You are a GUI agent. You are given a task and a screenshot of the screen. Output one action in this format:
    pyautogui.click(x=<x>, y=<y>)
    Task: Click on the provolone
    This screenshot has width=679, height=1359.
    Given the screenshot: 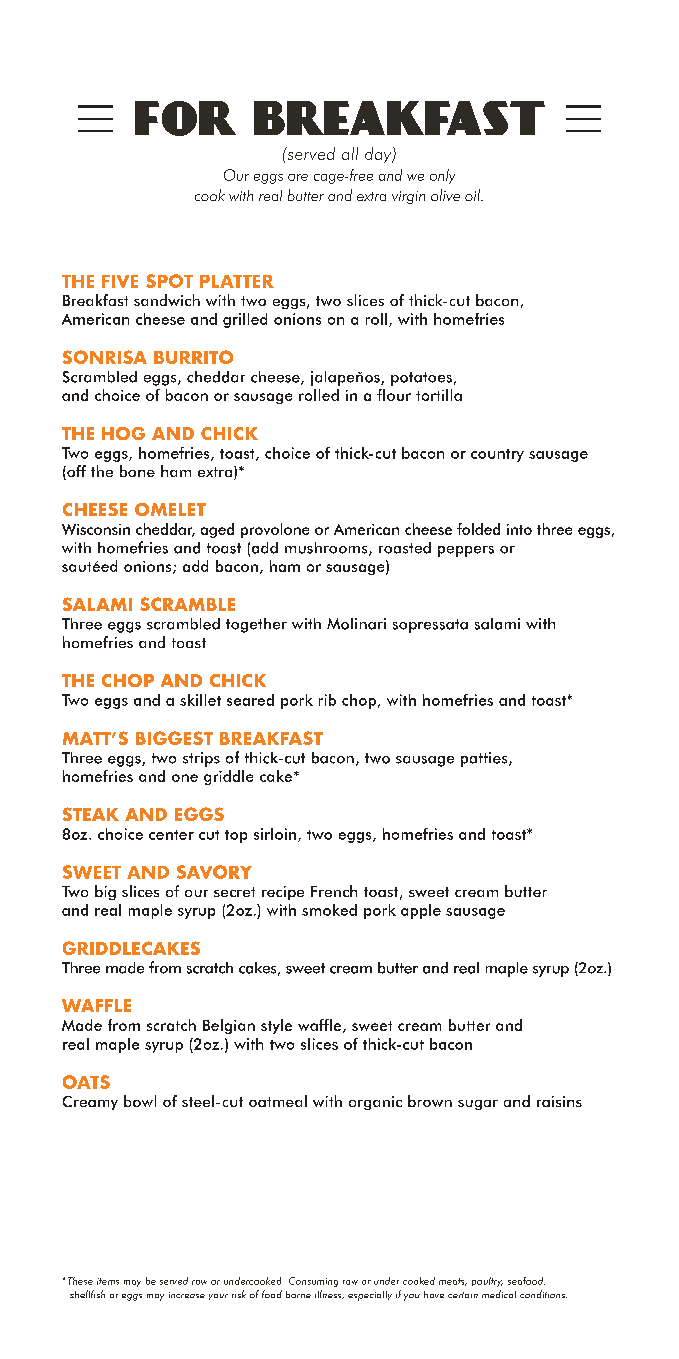 What is the action you would take?
    pyautogui.click(x=275, y=530)
